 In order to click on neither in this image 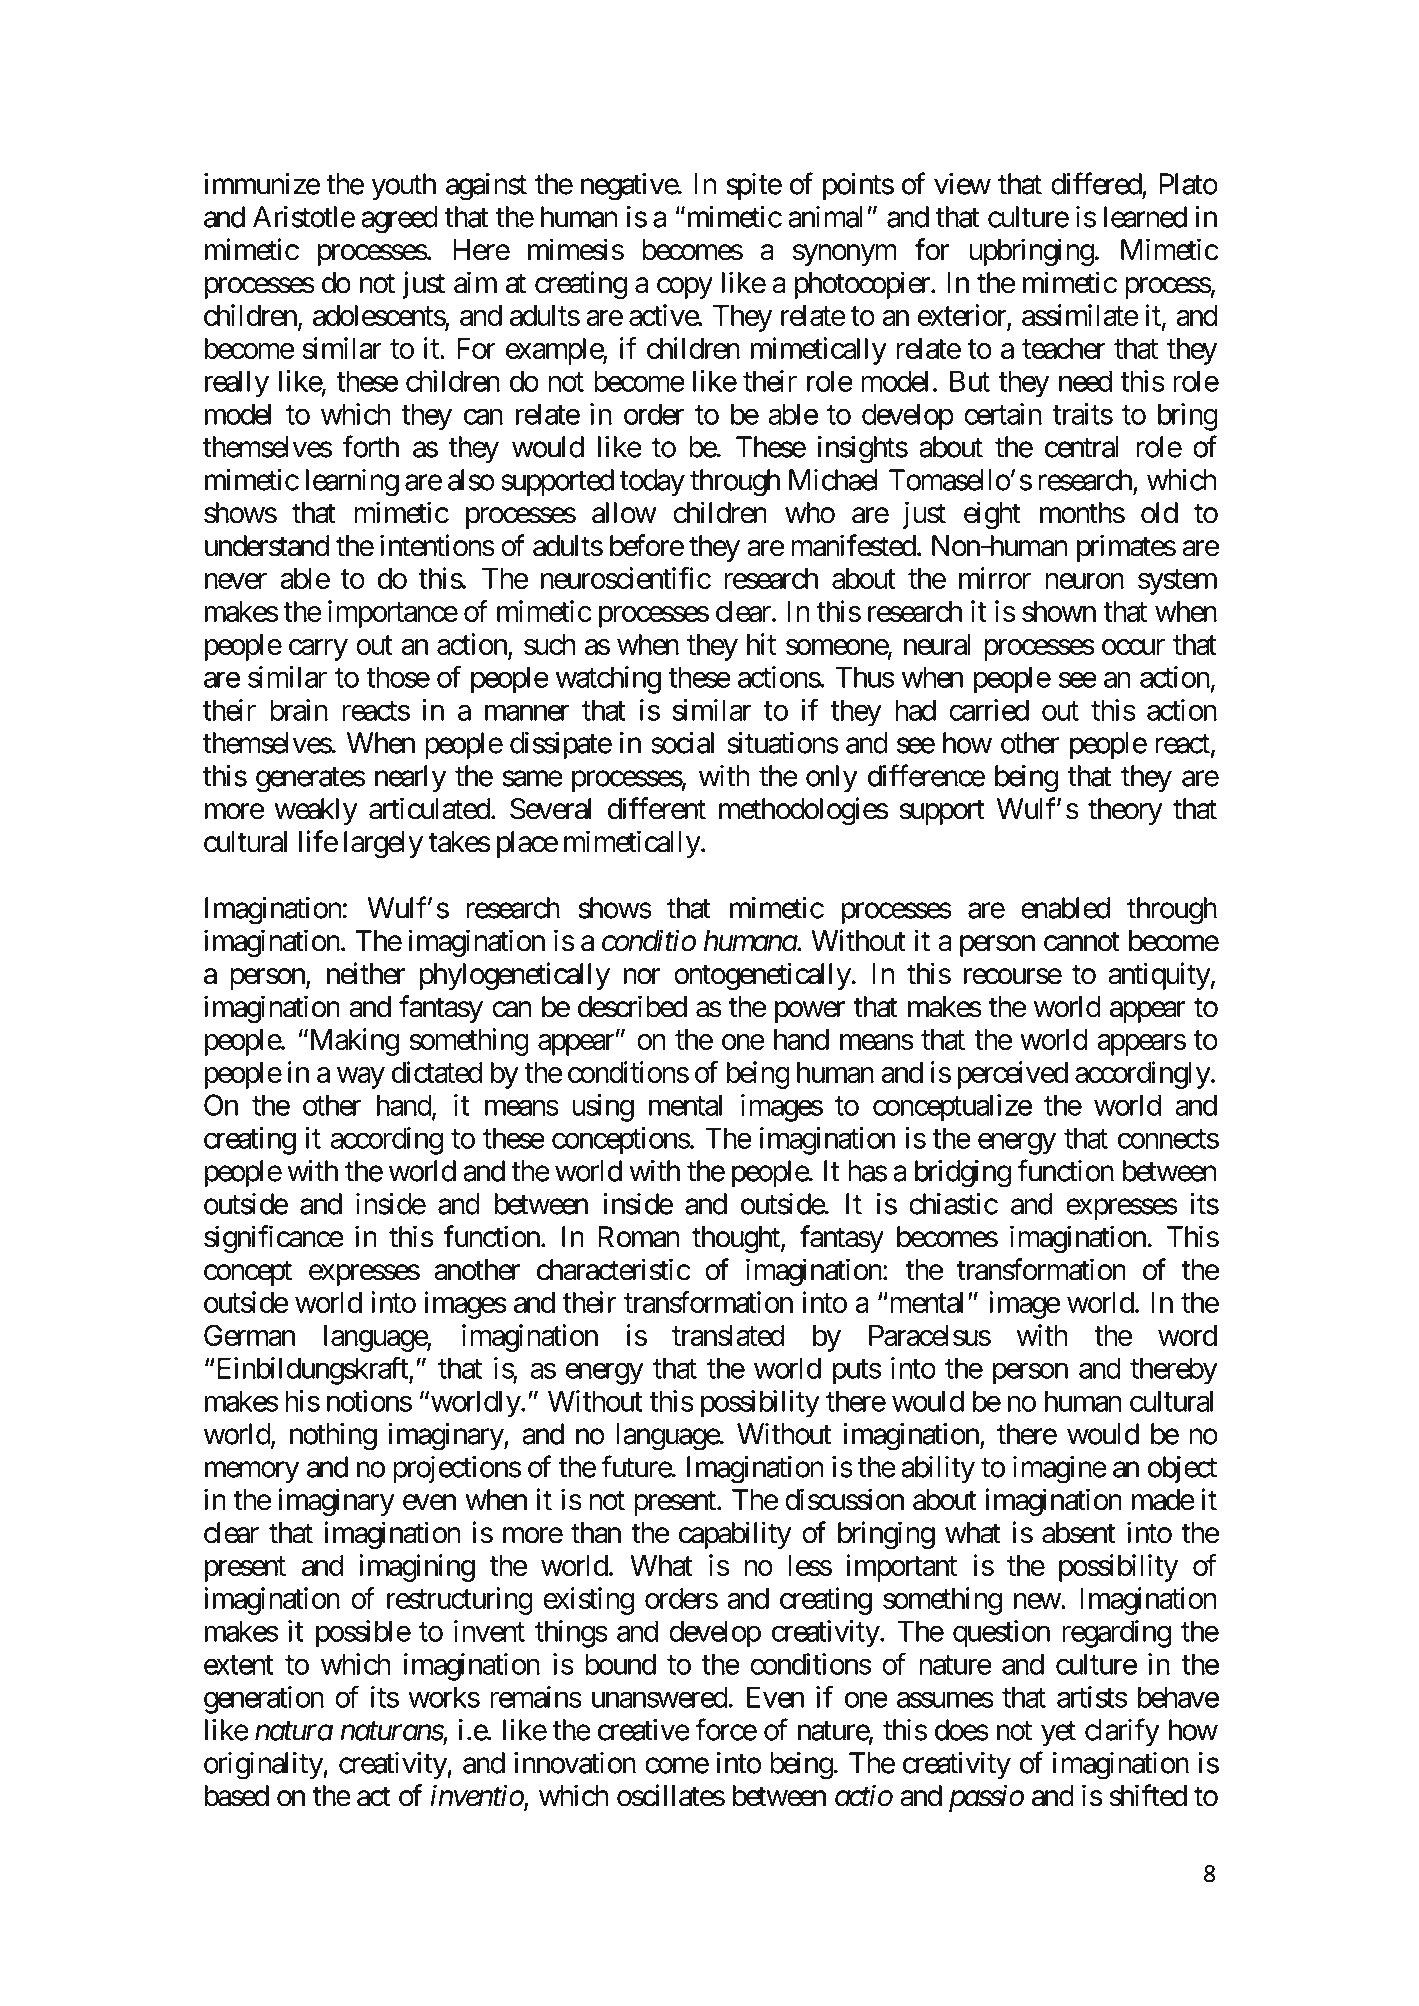, I will do `click(366, 973)`.
